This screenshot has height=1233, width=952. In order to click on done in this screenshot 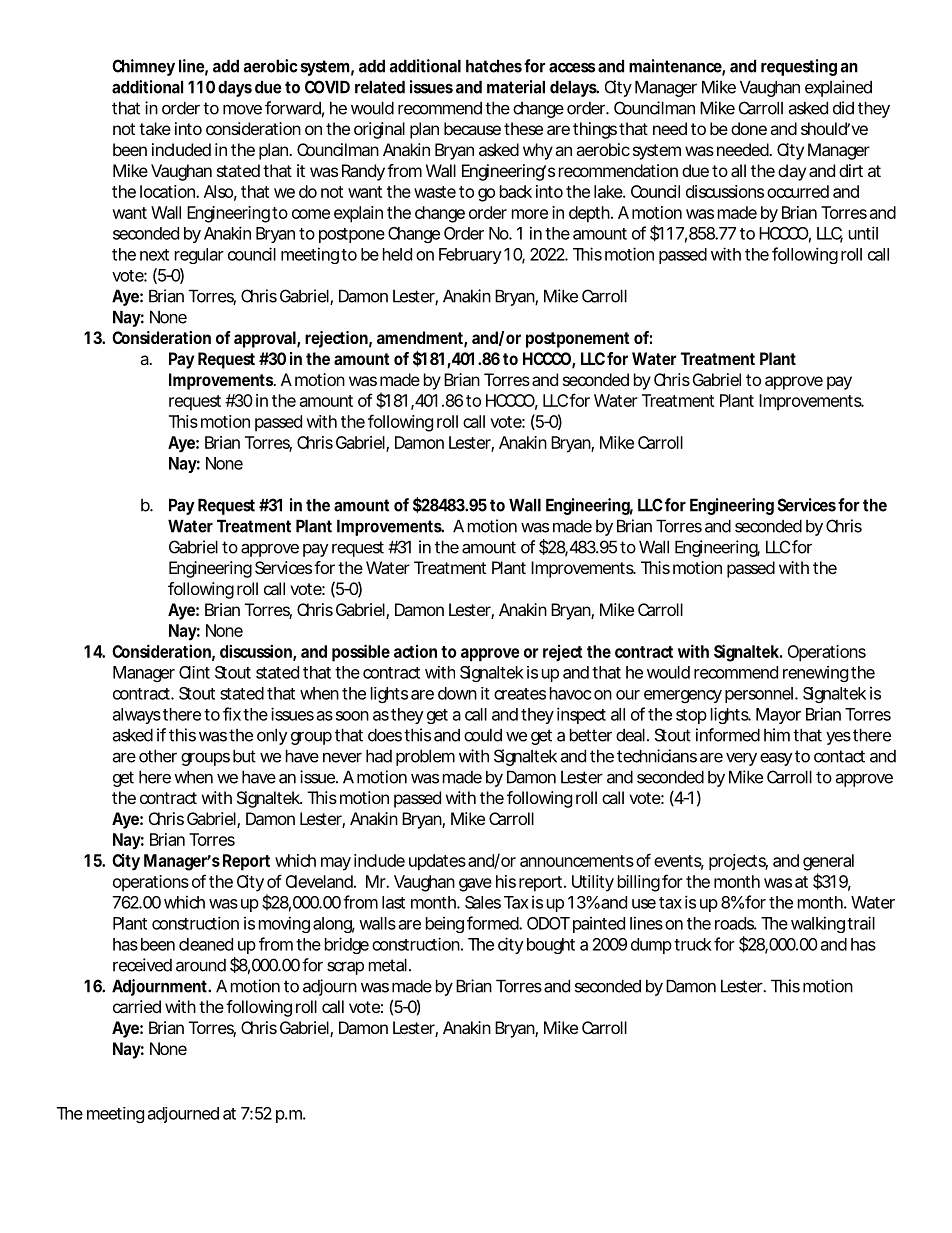, I will do `click(749, 128)`.
